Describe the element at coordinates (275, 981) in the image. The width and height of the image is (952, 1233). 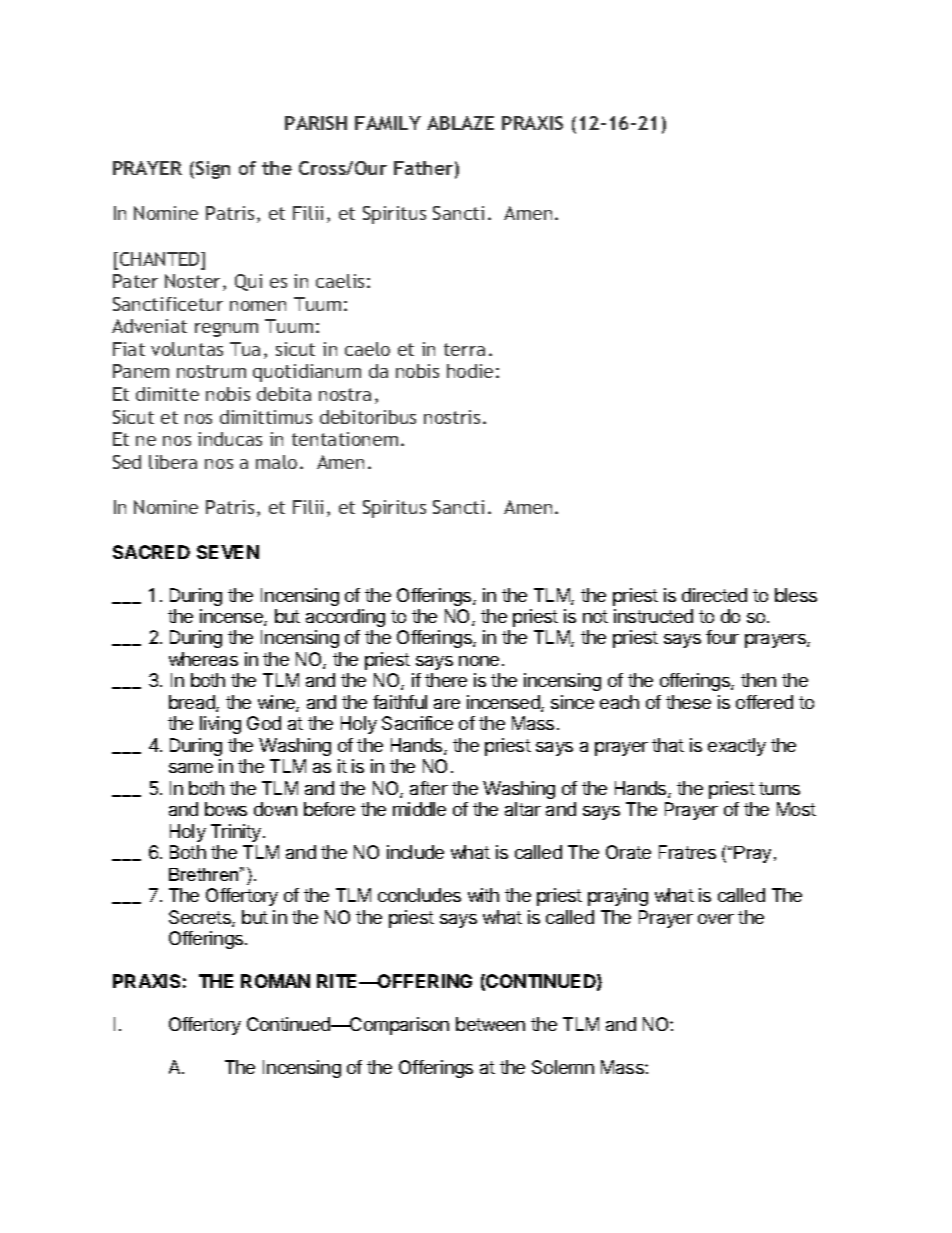
I see `ROMAN` at that location.
